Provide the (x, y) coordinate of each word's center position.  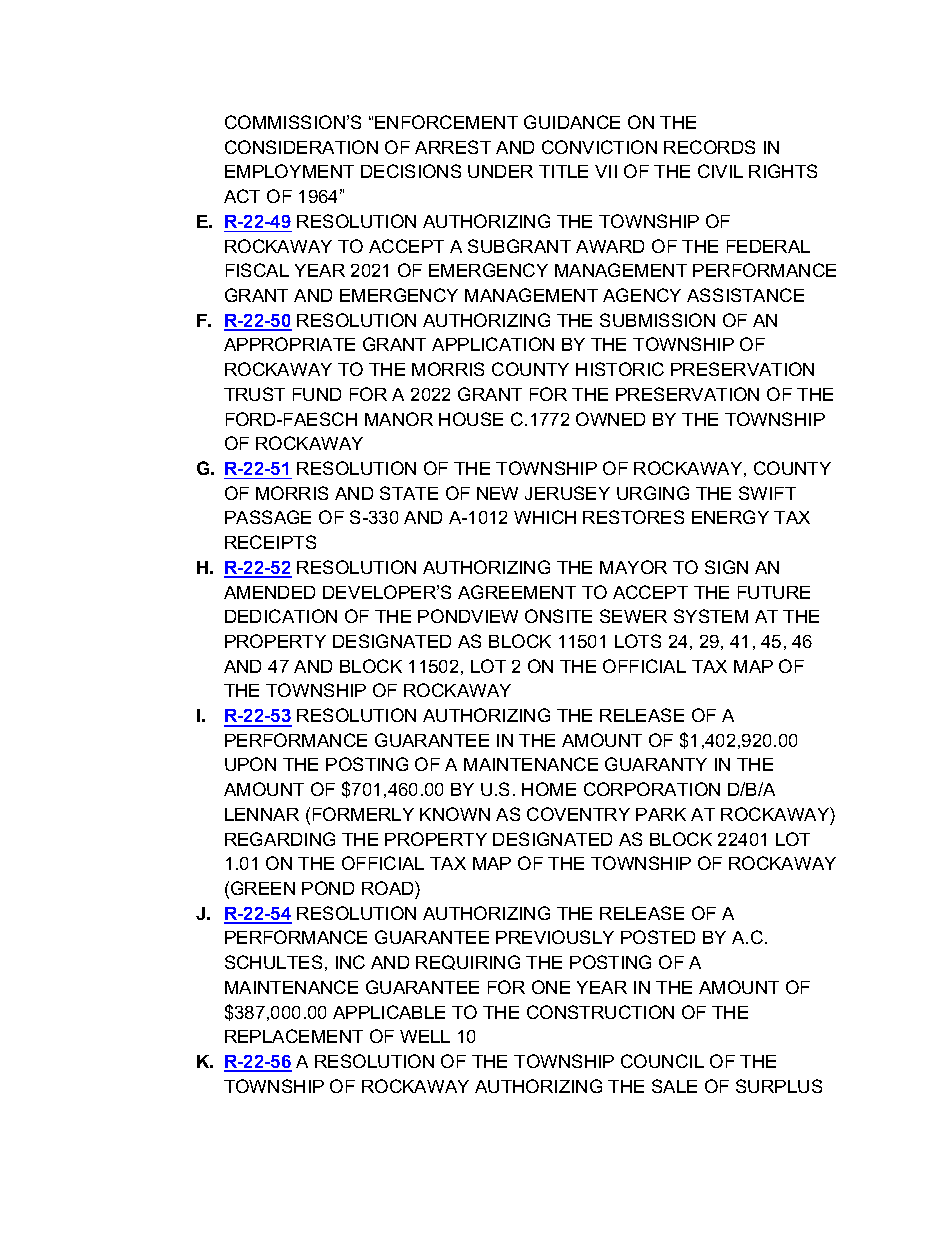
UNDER (500, 171)
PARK (661, 814)
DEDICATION (281, 616)
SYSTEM (711, 616)
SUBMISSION (657, 320)
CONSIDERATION (301, 147)
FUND (317, 394)
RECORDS (709, 147)
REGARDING (280, 839)
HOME (549, 789)
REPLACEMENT (294, 1036)
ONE (551, 987)
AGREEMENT (517, 592)
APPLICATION (493, 344)
